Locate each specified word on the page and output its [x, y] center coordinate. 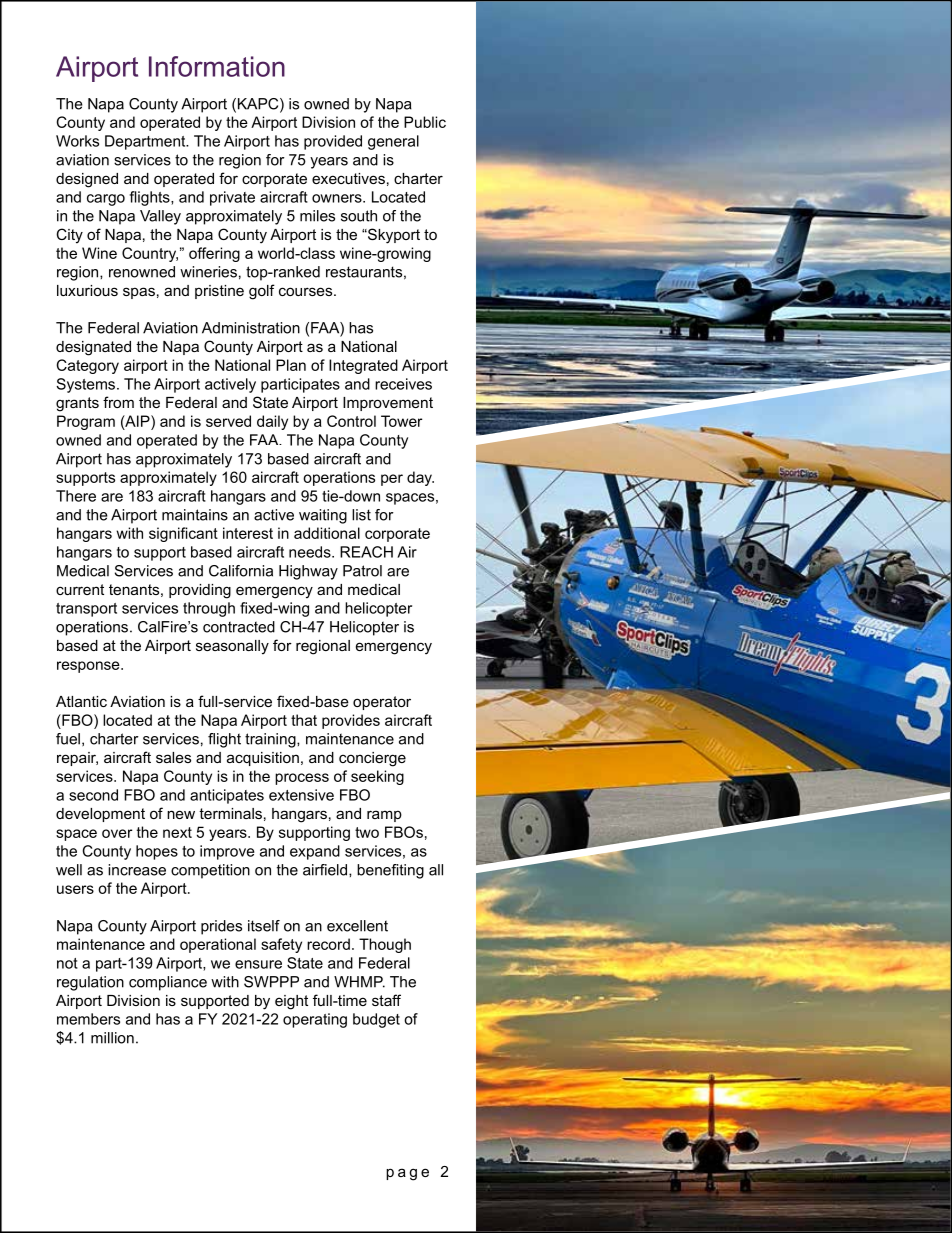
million [112, 1038]
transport [86, 610]
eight [291, 1002]
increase [137, 870]
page [407, 1174]
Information [217, 66]
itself [264, 926]
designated [93, 348]
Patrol [362, 571]
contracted [239, 627]
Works [77, 141]
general [393, 142]
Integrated [363, 366]
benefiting [390, 871]
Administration [251, 328]
